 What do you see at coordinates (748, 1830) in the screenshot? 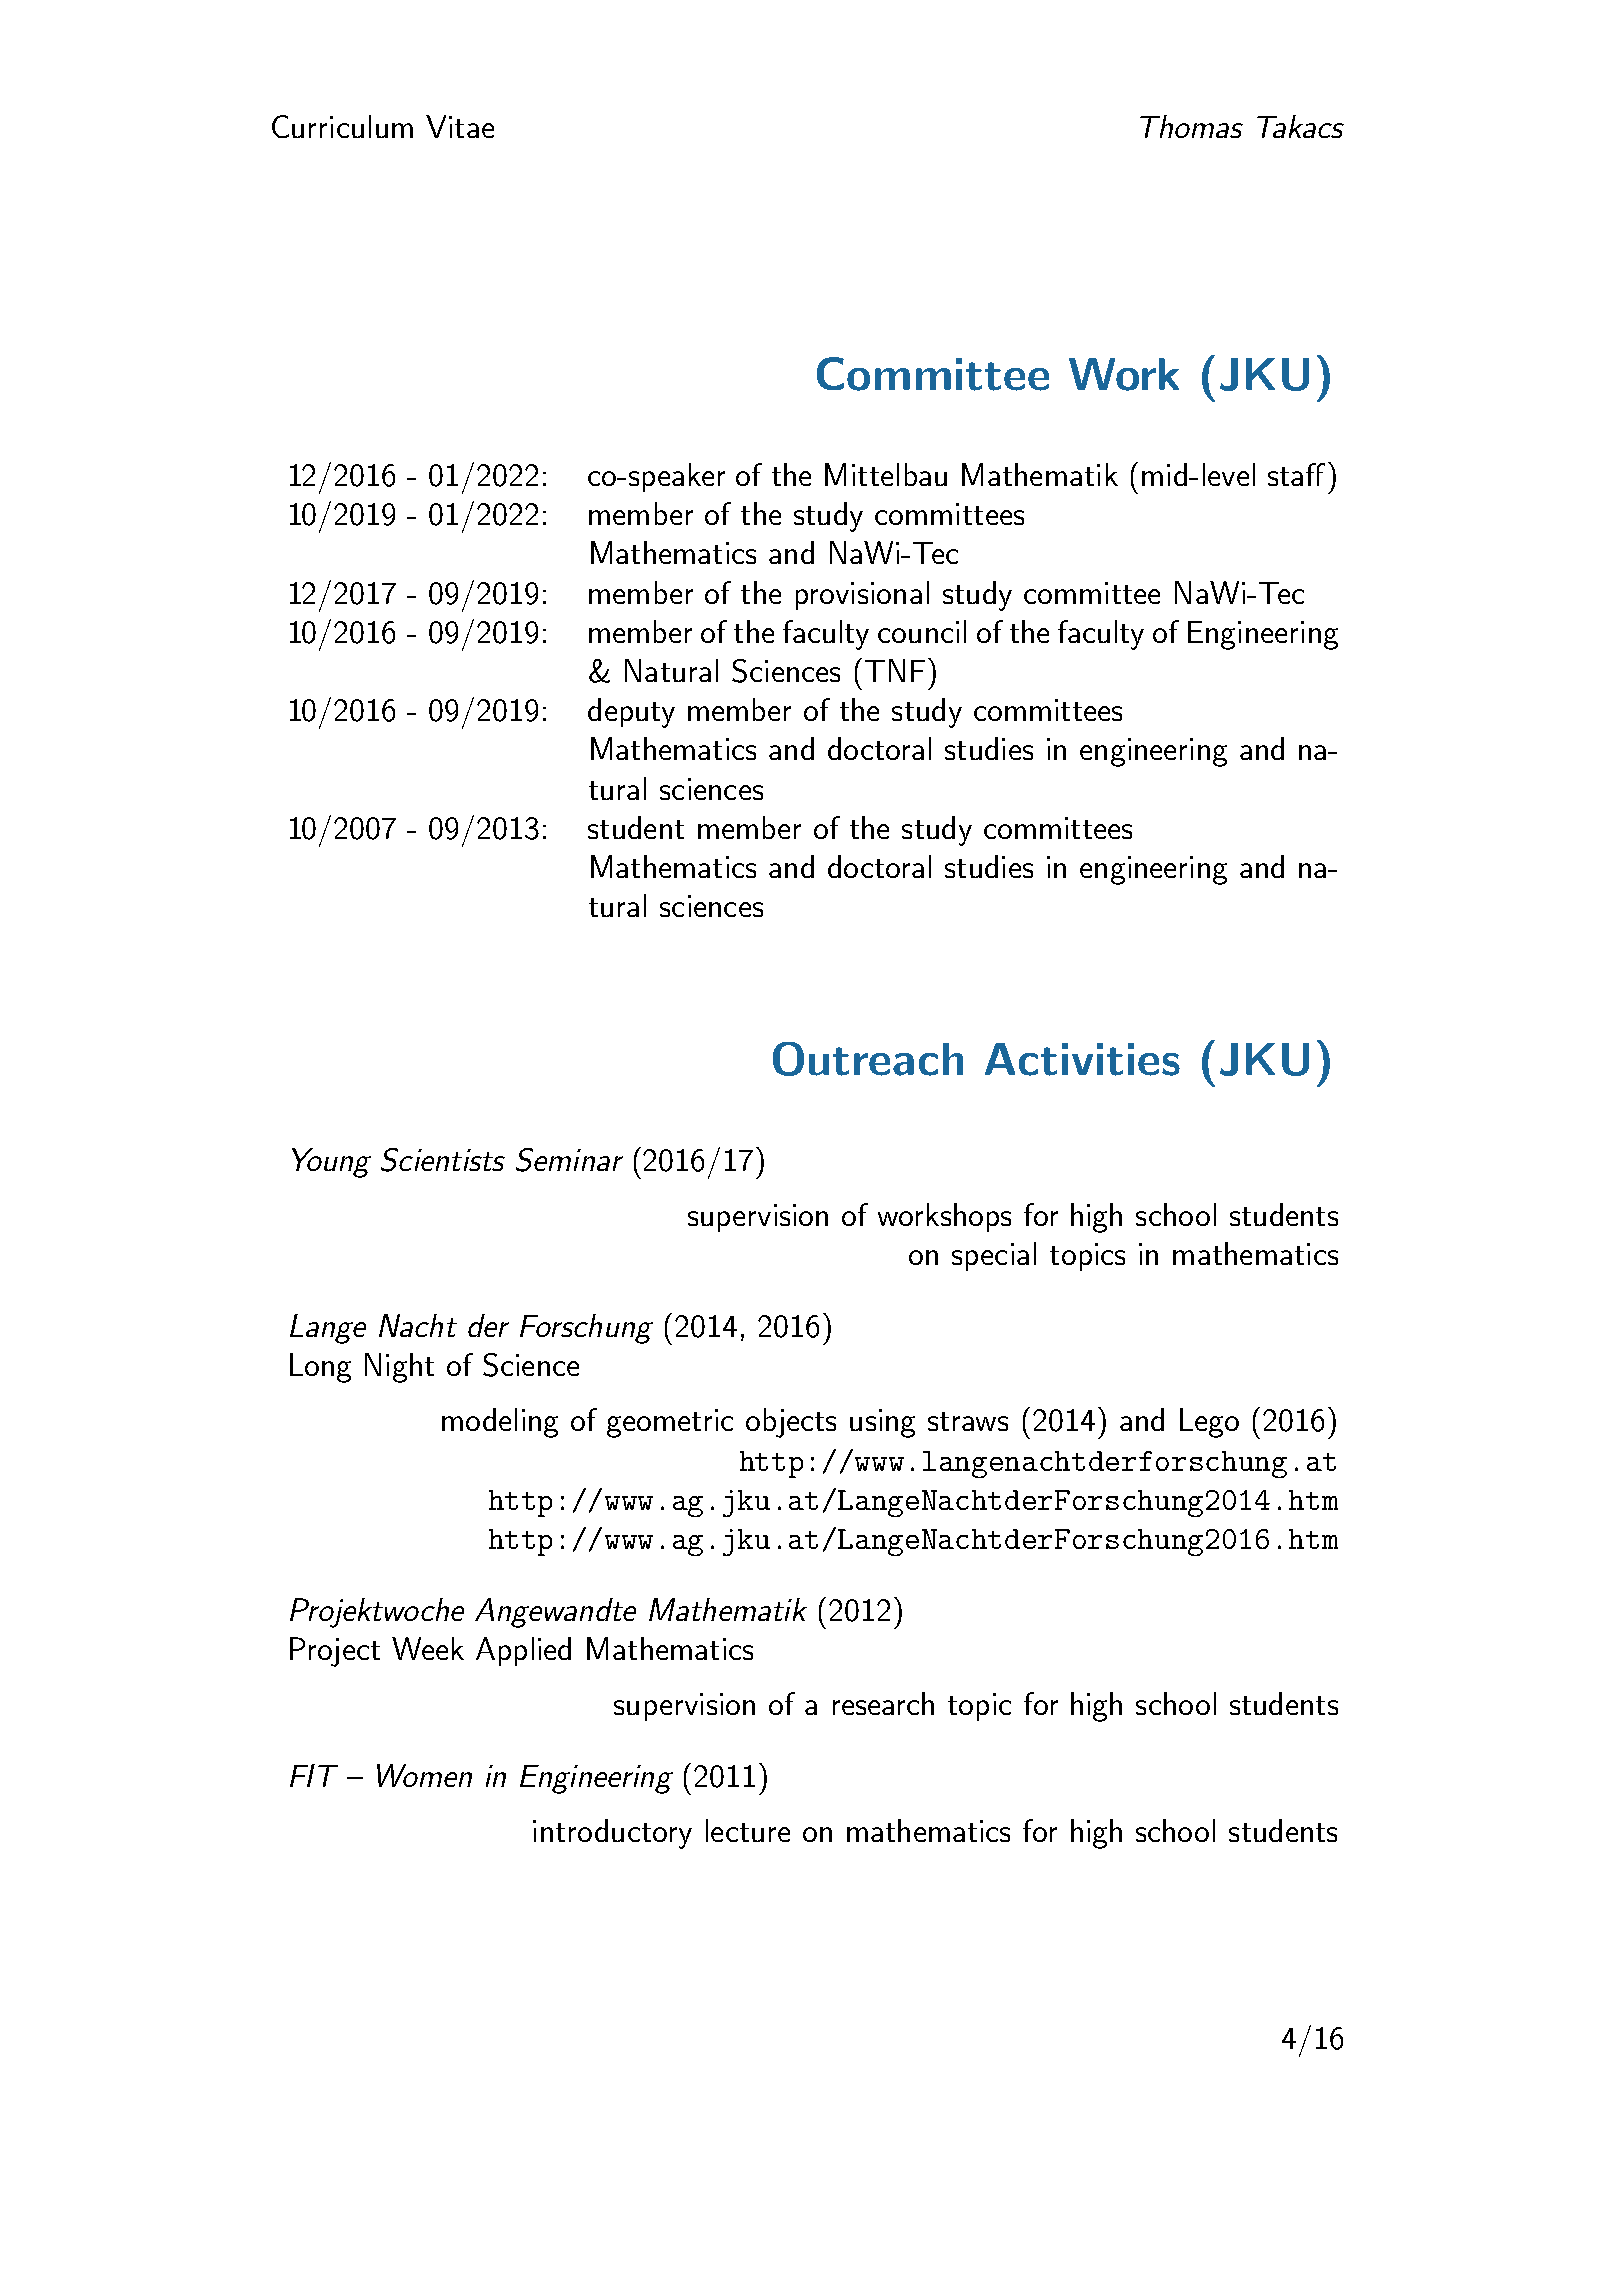
I see `lecture` at bounding box center [748, 1830].
